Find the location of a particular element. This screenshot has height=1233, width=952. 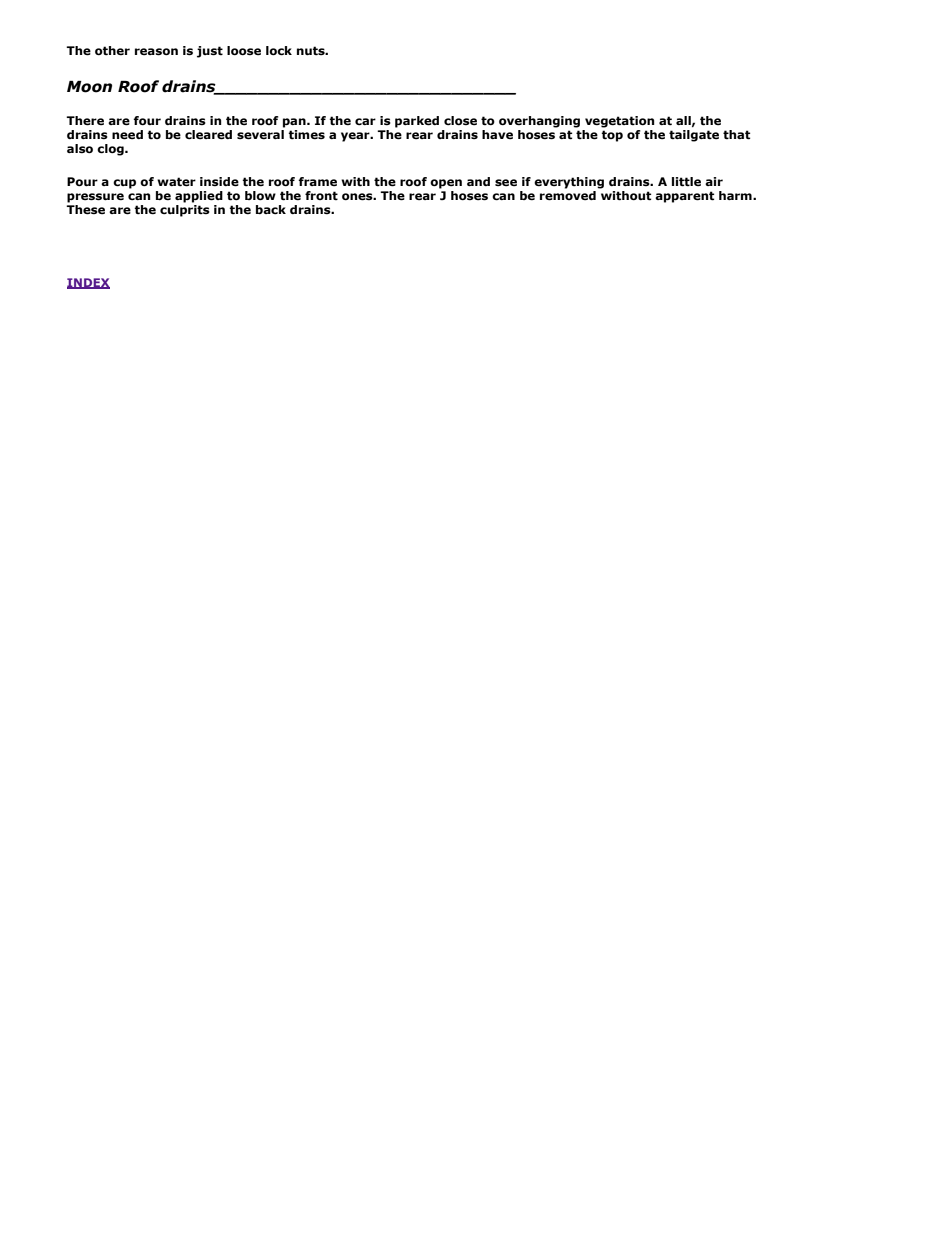

tailgate is located at coordinates (694, 136).
